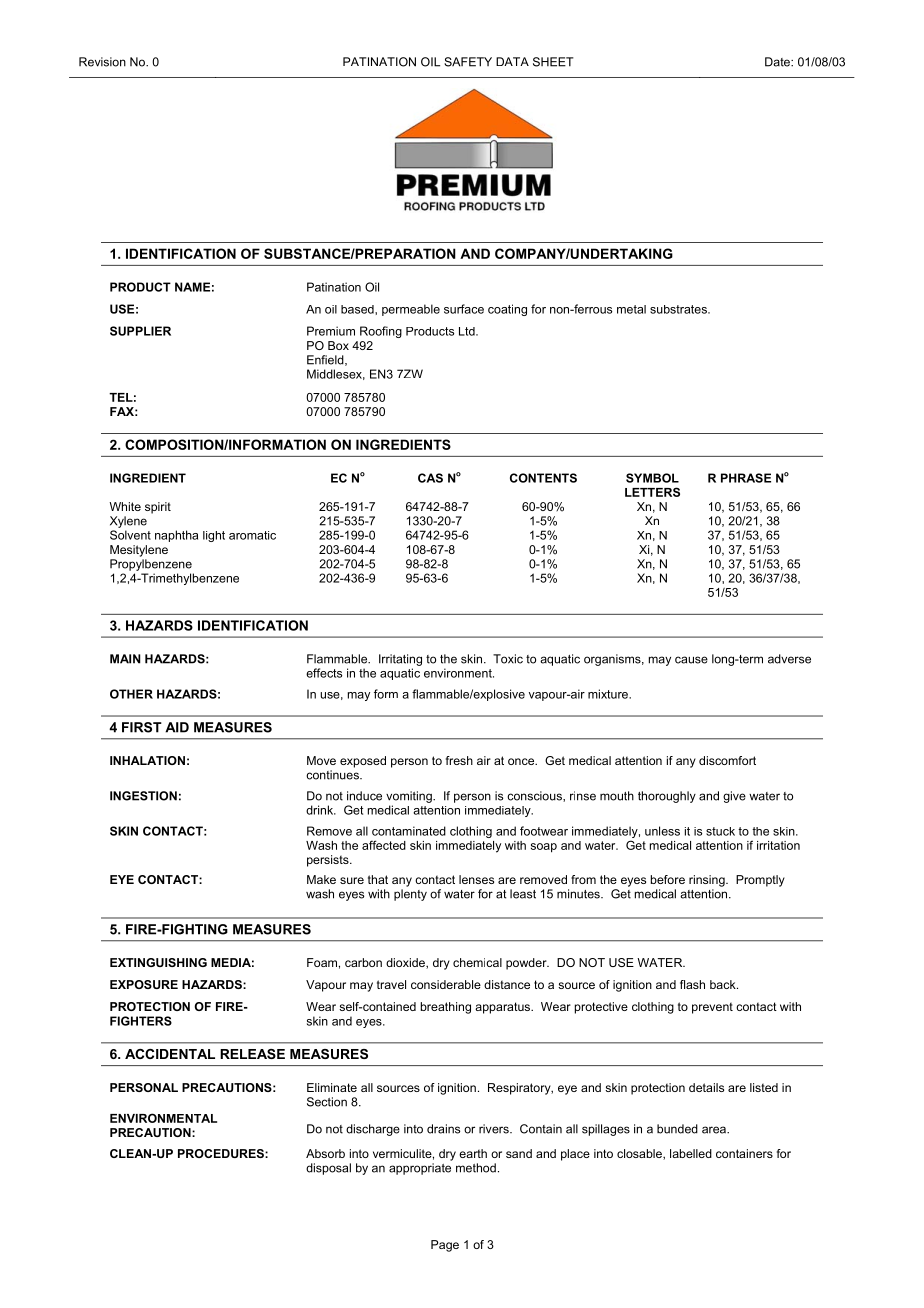  I want to click on Revision, so click(102, 62).
